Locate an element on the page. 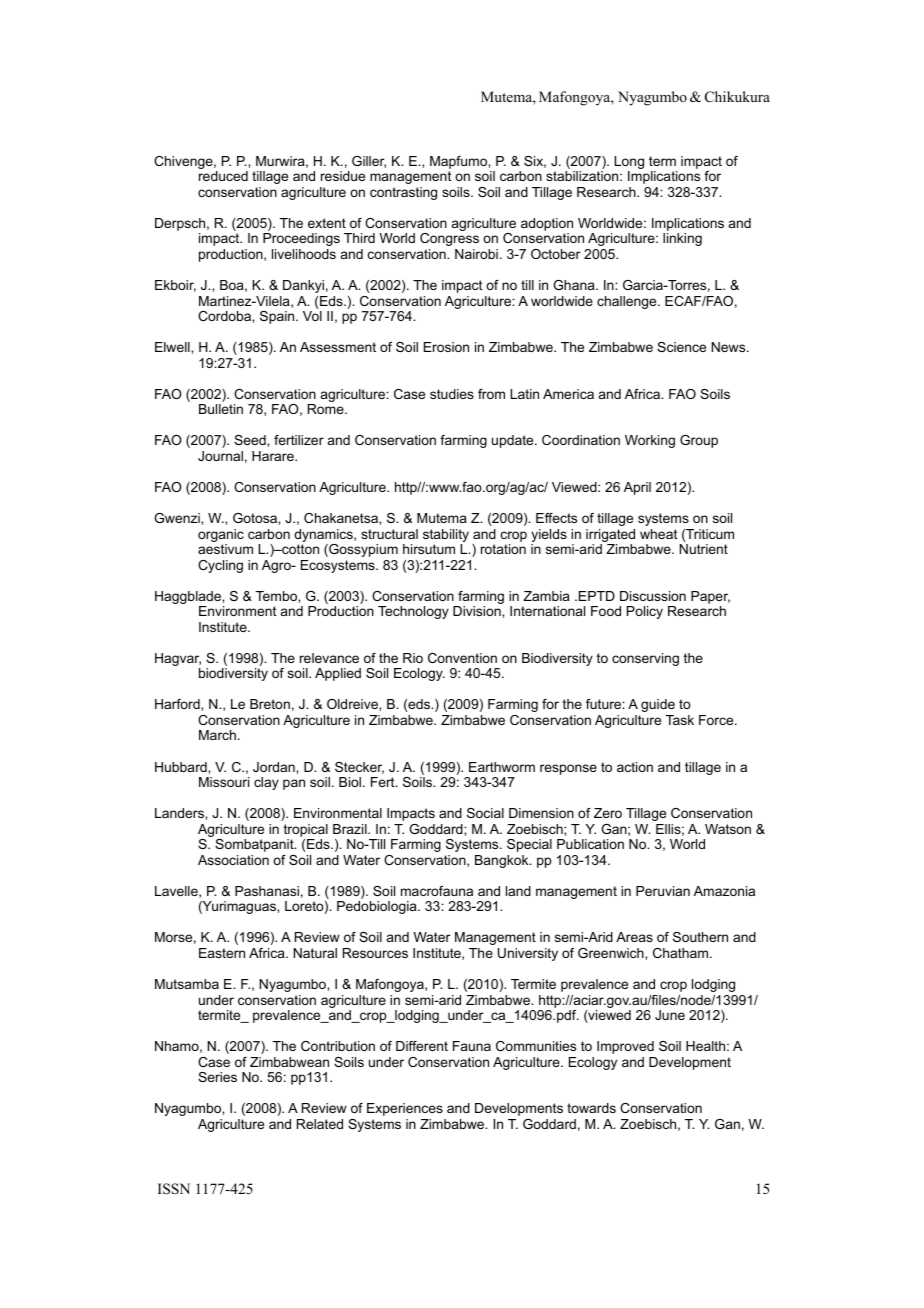 This document has height=1308, width=924. organic is located at coordinates (221, 535).
